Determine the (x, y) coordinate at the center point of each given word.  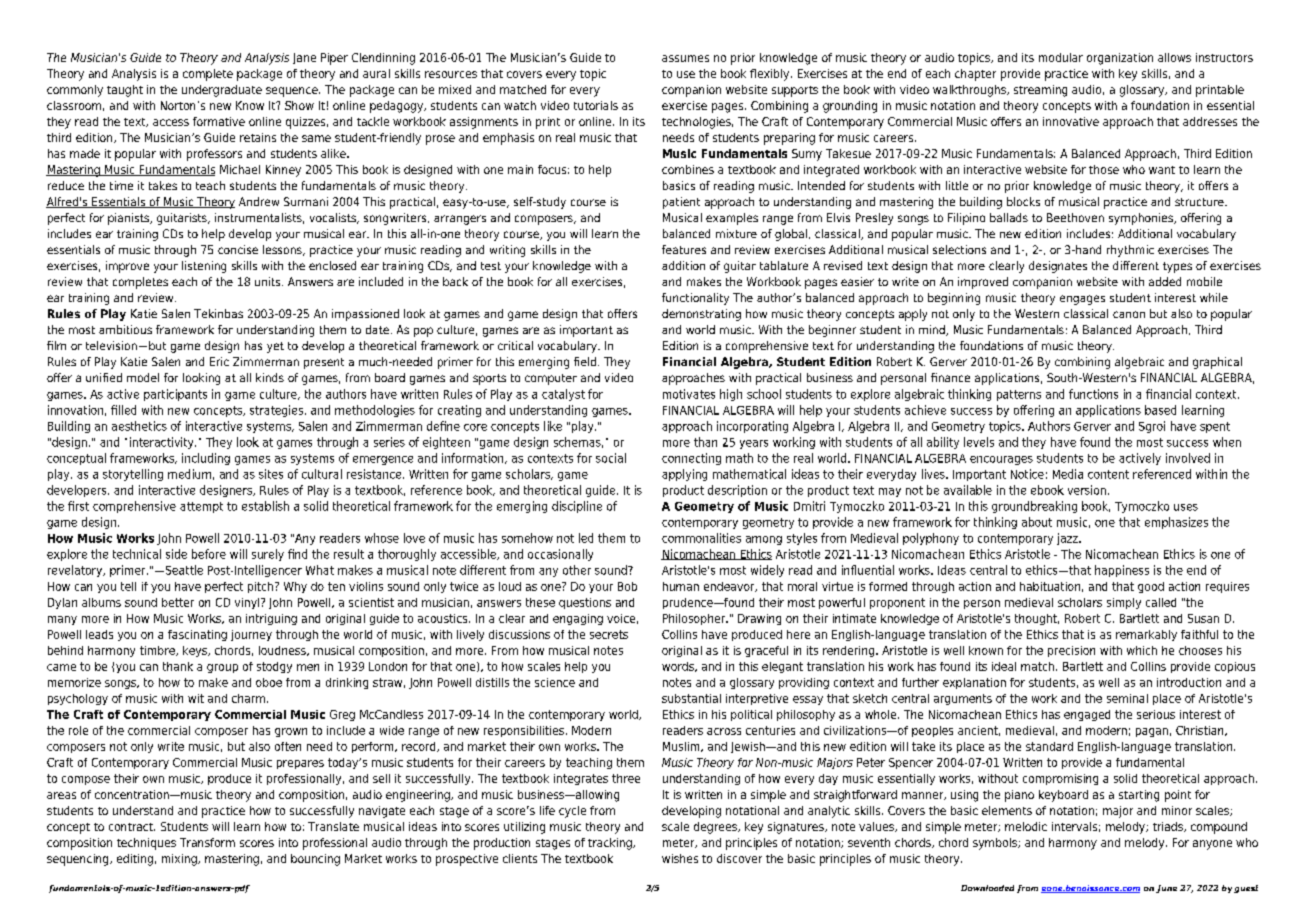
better (178, 602)
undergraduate (222, 91)
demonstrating (701, 315)
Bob (627, 586)
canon (1129, 314)
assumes (685, 58)
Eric (219, 361)
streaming (1040, 91)
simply (1124, 603)
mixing (180, 860)
